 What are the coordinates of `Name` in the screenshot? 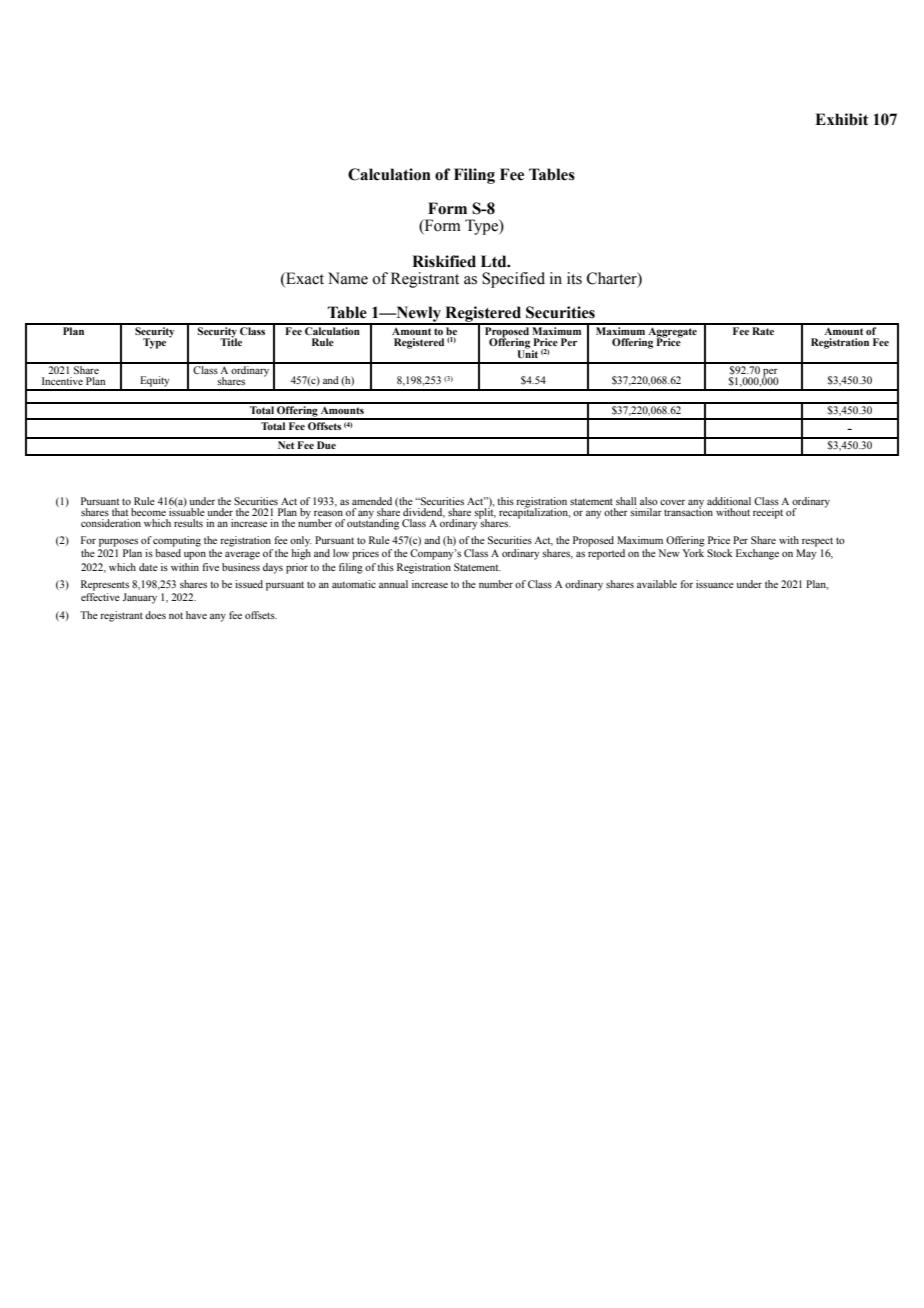 It's located at (348, 278).
